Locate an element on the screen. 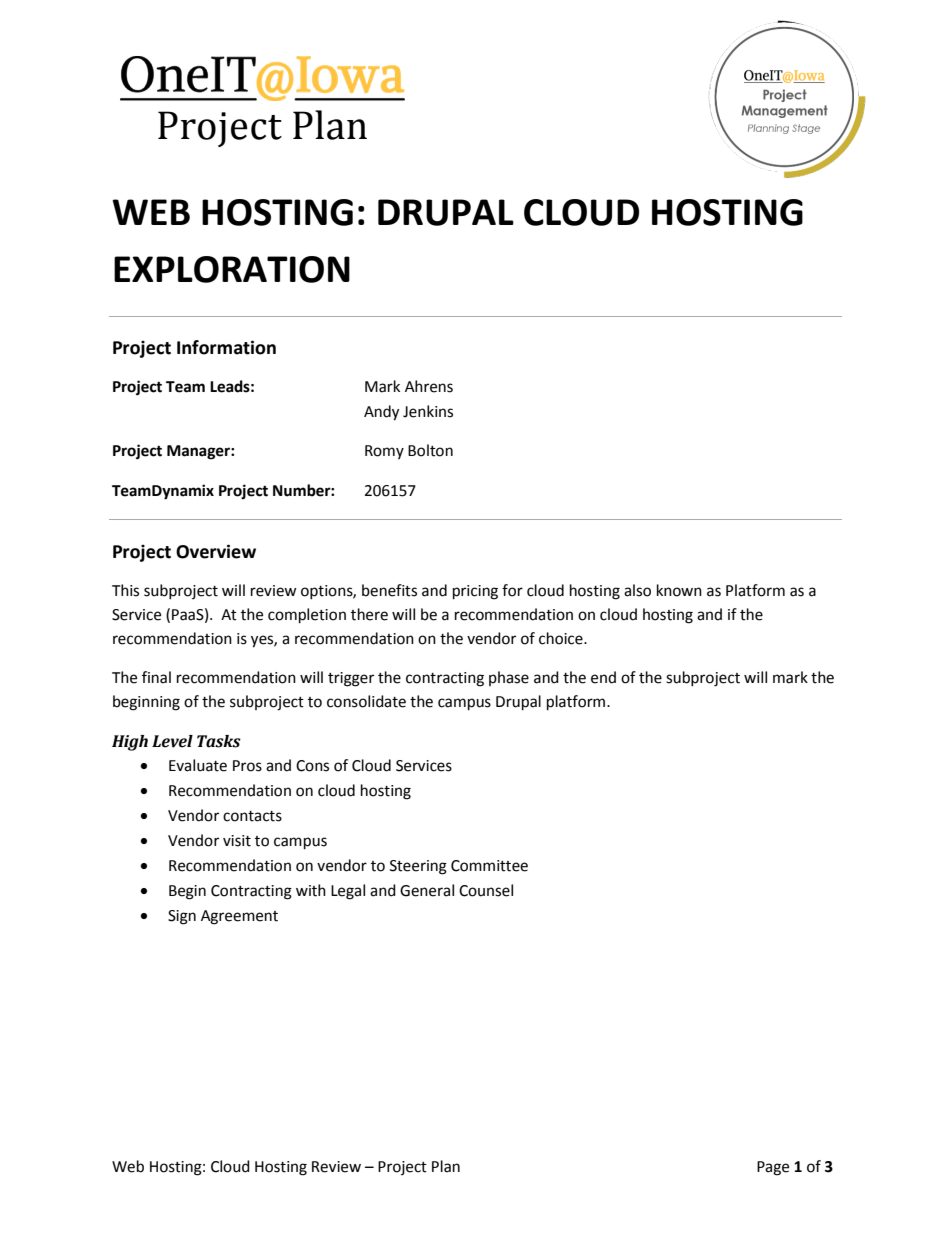  phase is located at coordinates (509, 678).
